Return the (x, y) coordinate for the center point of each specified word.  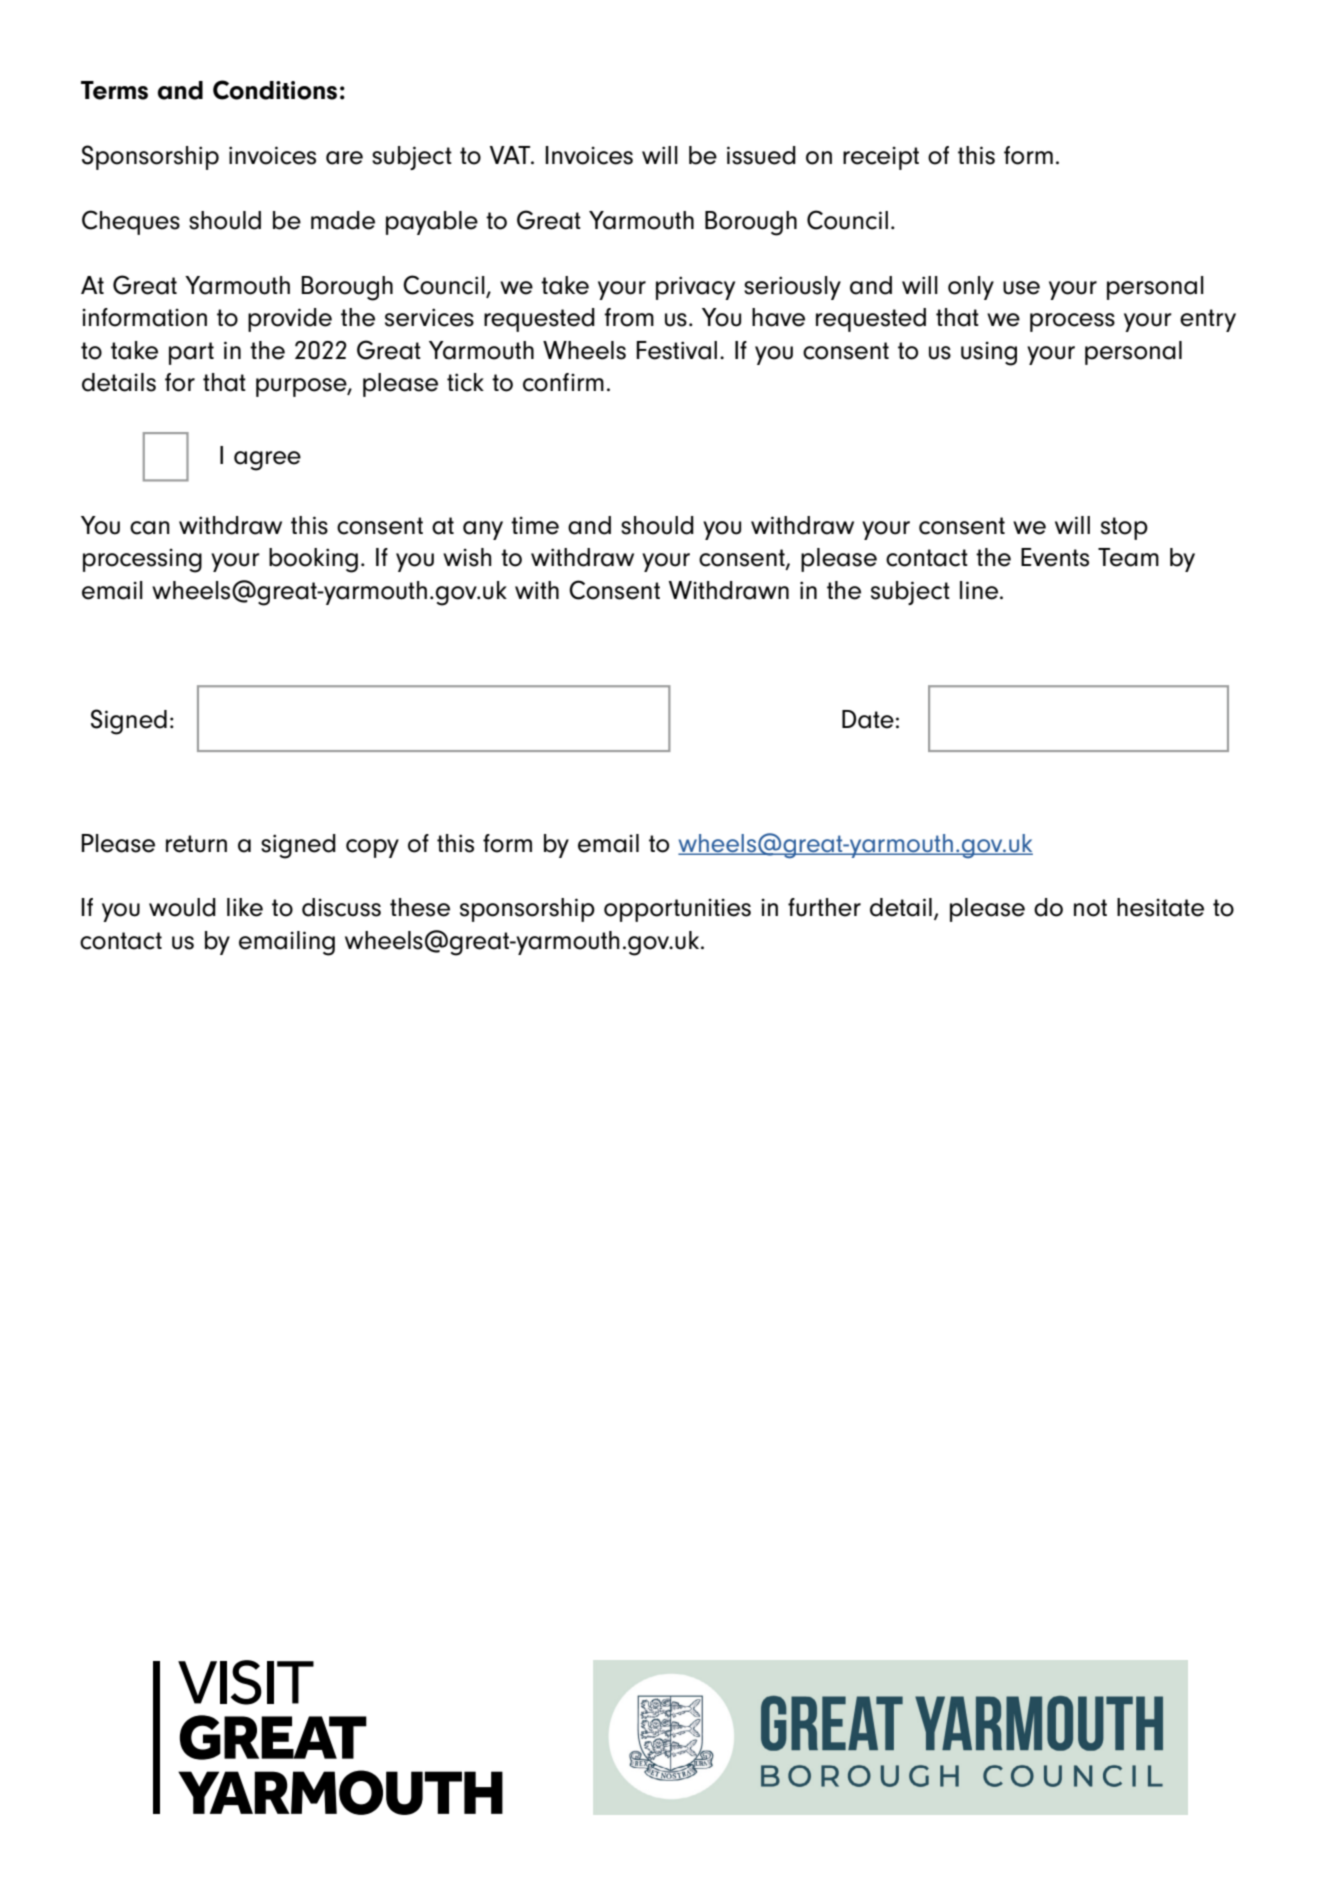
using (989, 353)
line (980, 590)
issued (761, 155)
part (191, 353)
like (245, 907)
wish (467, 557)
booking (313, 560)
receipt (881, 158)
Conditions (275, 90)
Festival (676, 350)
